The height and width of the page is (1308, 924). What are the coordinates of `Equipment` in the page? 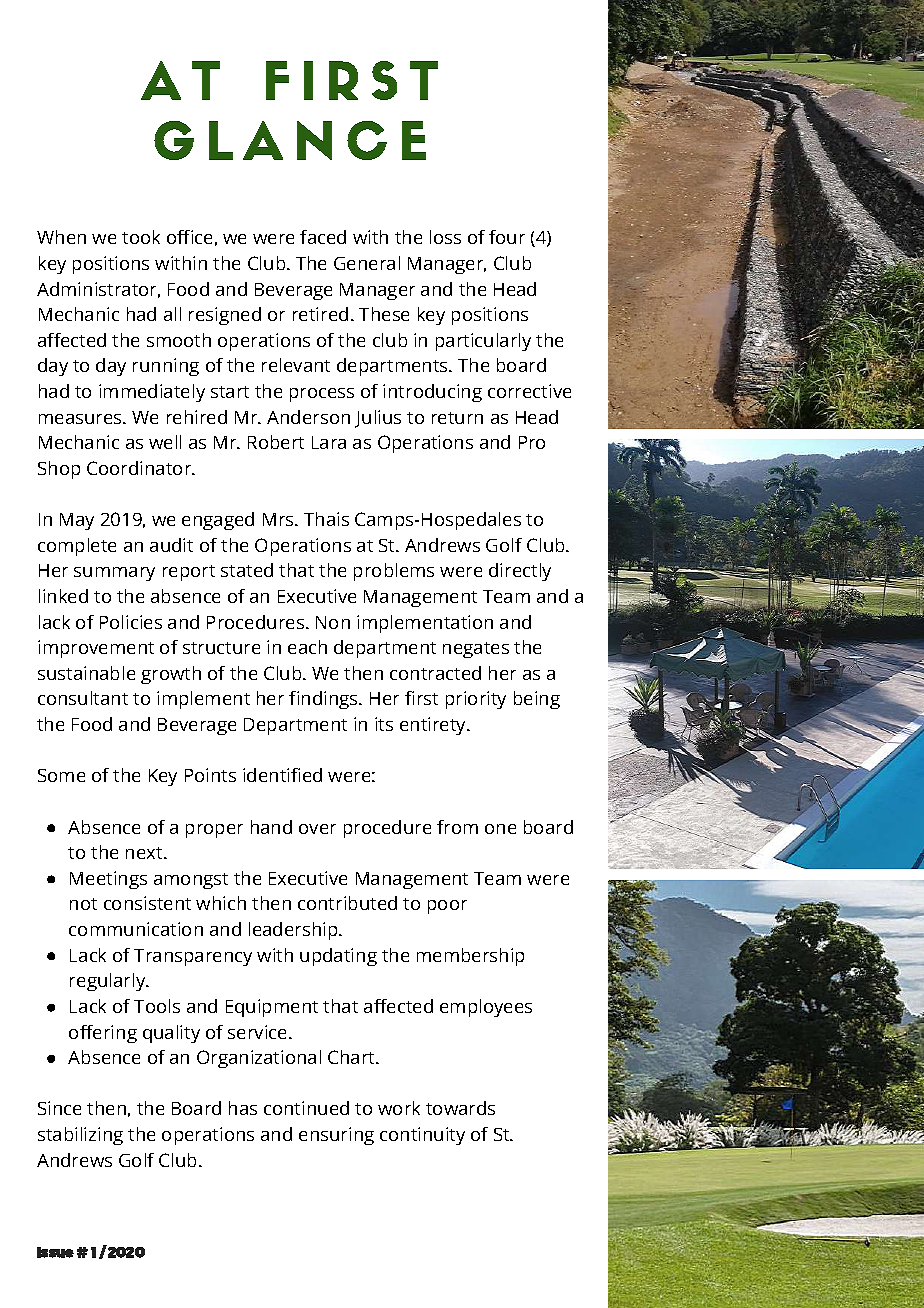 It's located at (272, 1008).
